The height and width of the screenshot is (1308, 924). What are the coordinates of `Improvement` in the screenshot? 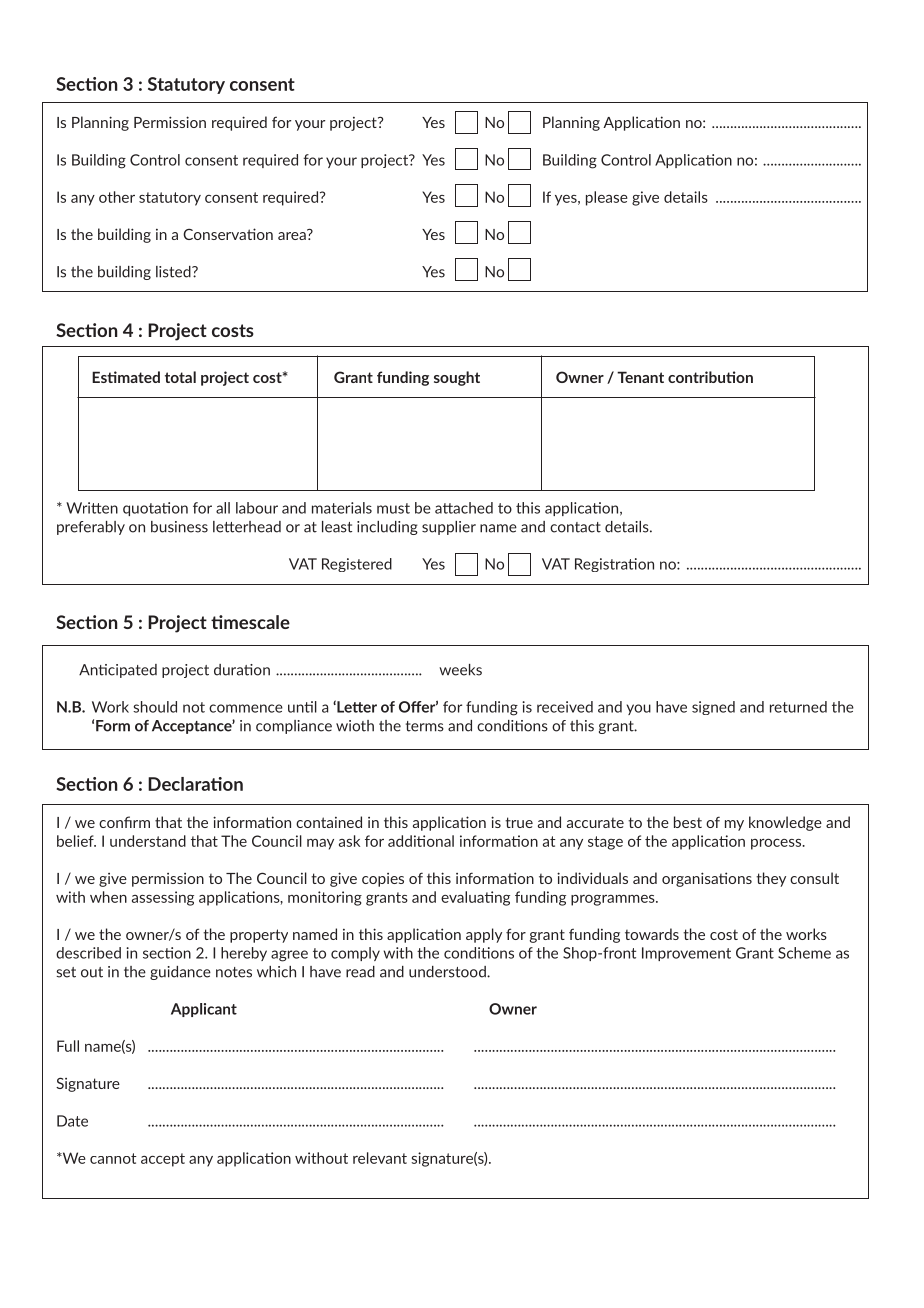 It's located at (686, 954).
